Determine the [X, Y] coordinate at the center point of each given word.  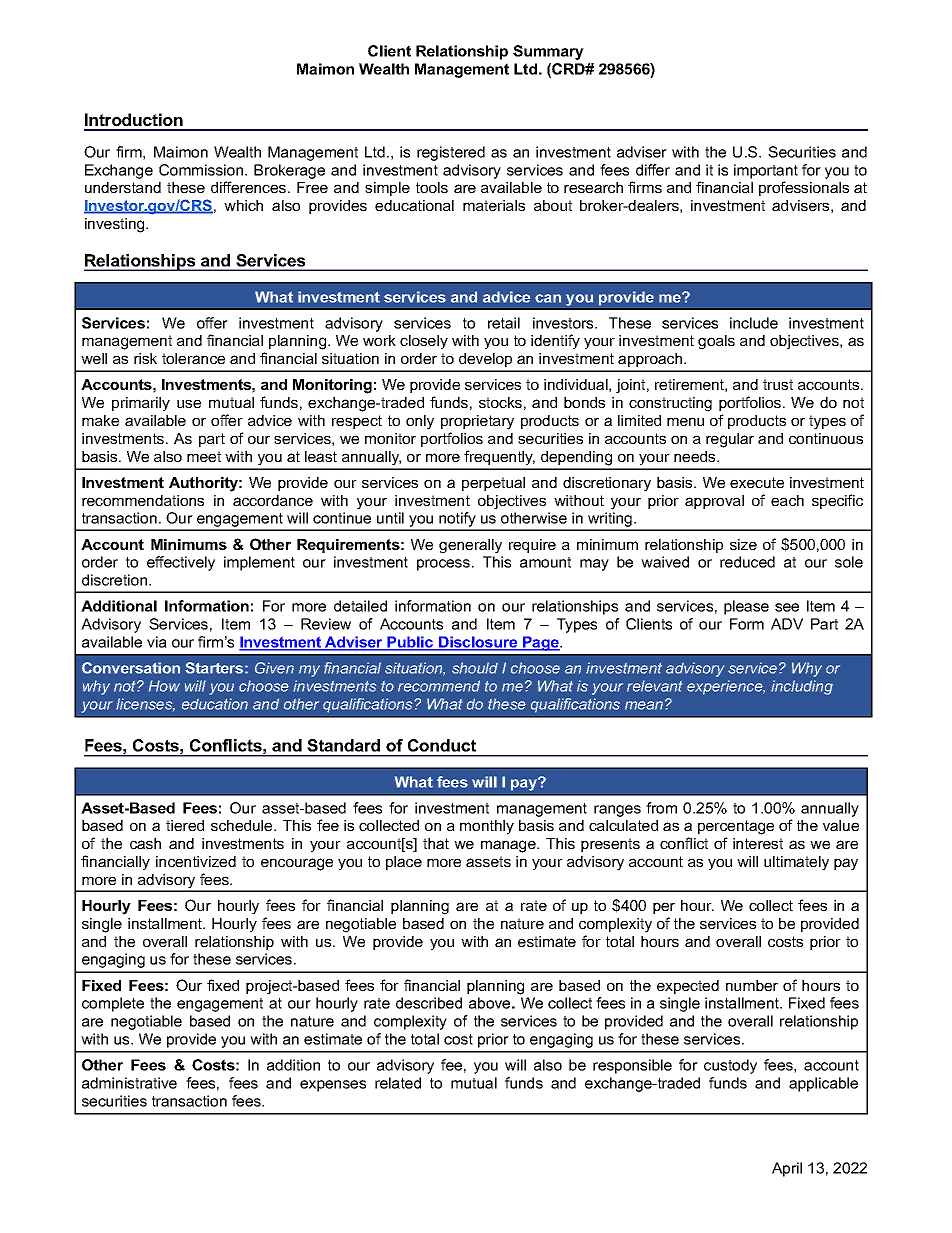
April [787, 1169]
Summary [548, 52]
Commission [202, 170]
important [766, 171]
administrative [129, 1083]
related [398, 1083]
